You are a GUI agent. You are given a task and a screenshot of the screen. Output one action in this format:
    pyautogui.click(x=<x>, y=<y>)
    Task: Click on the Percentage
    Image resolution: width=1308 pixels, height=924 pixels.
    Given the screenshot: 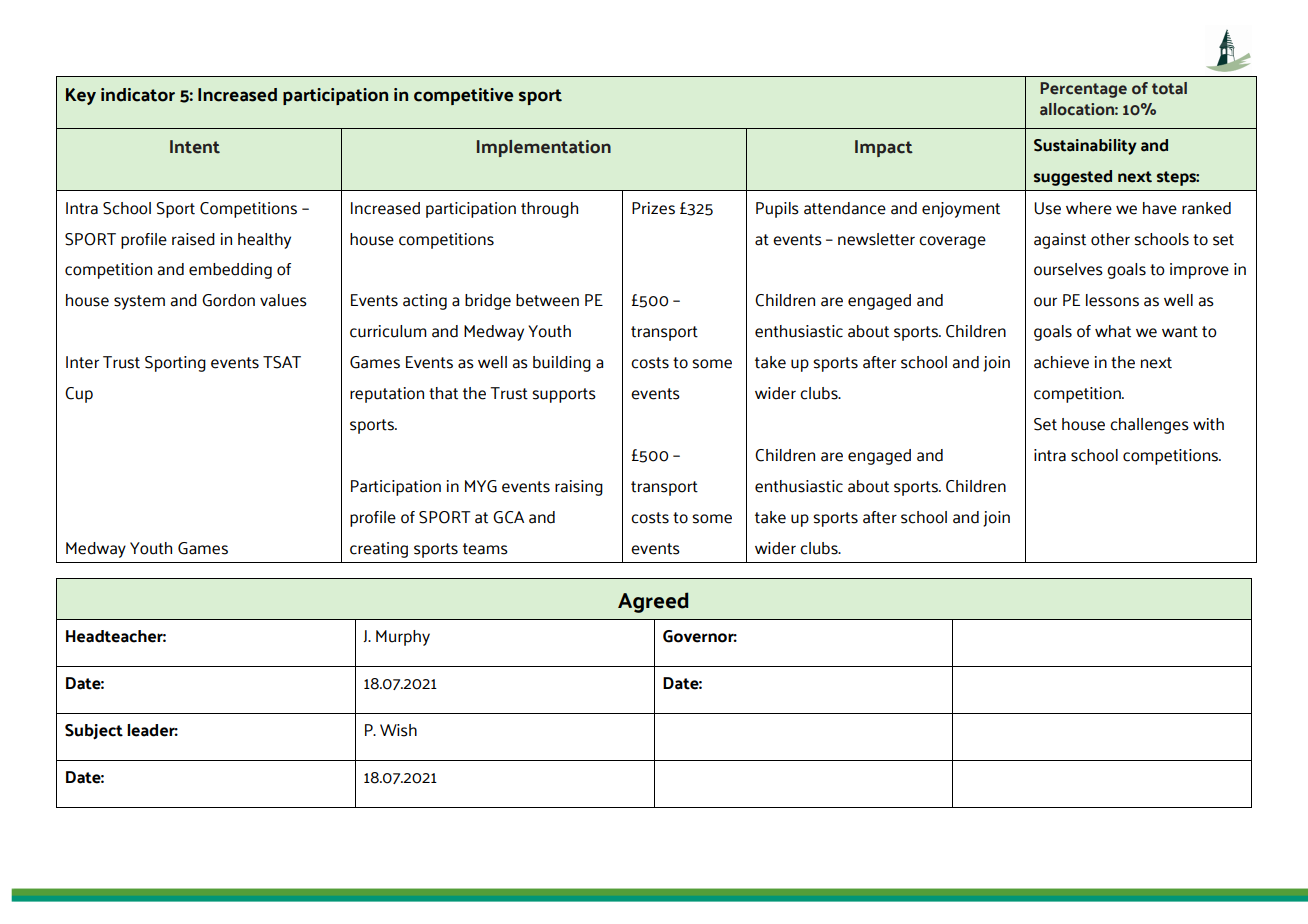 What is the action you would take?
    pyautogui.click(x=1083, y=90)
